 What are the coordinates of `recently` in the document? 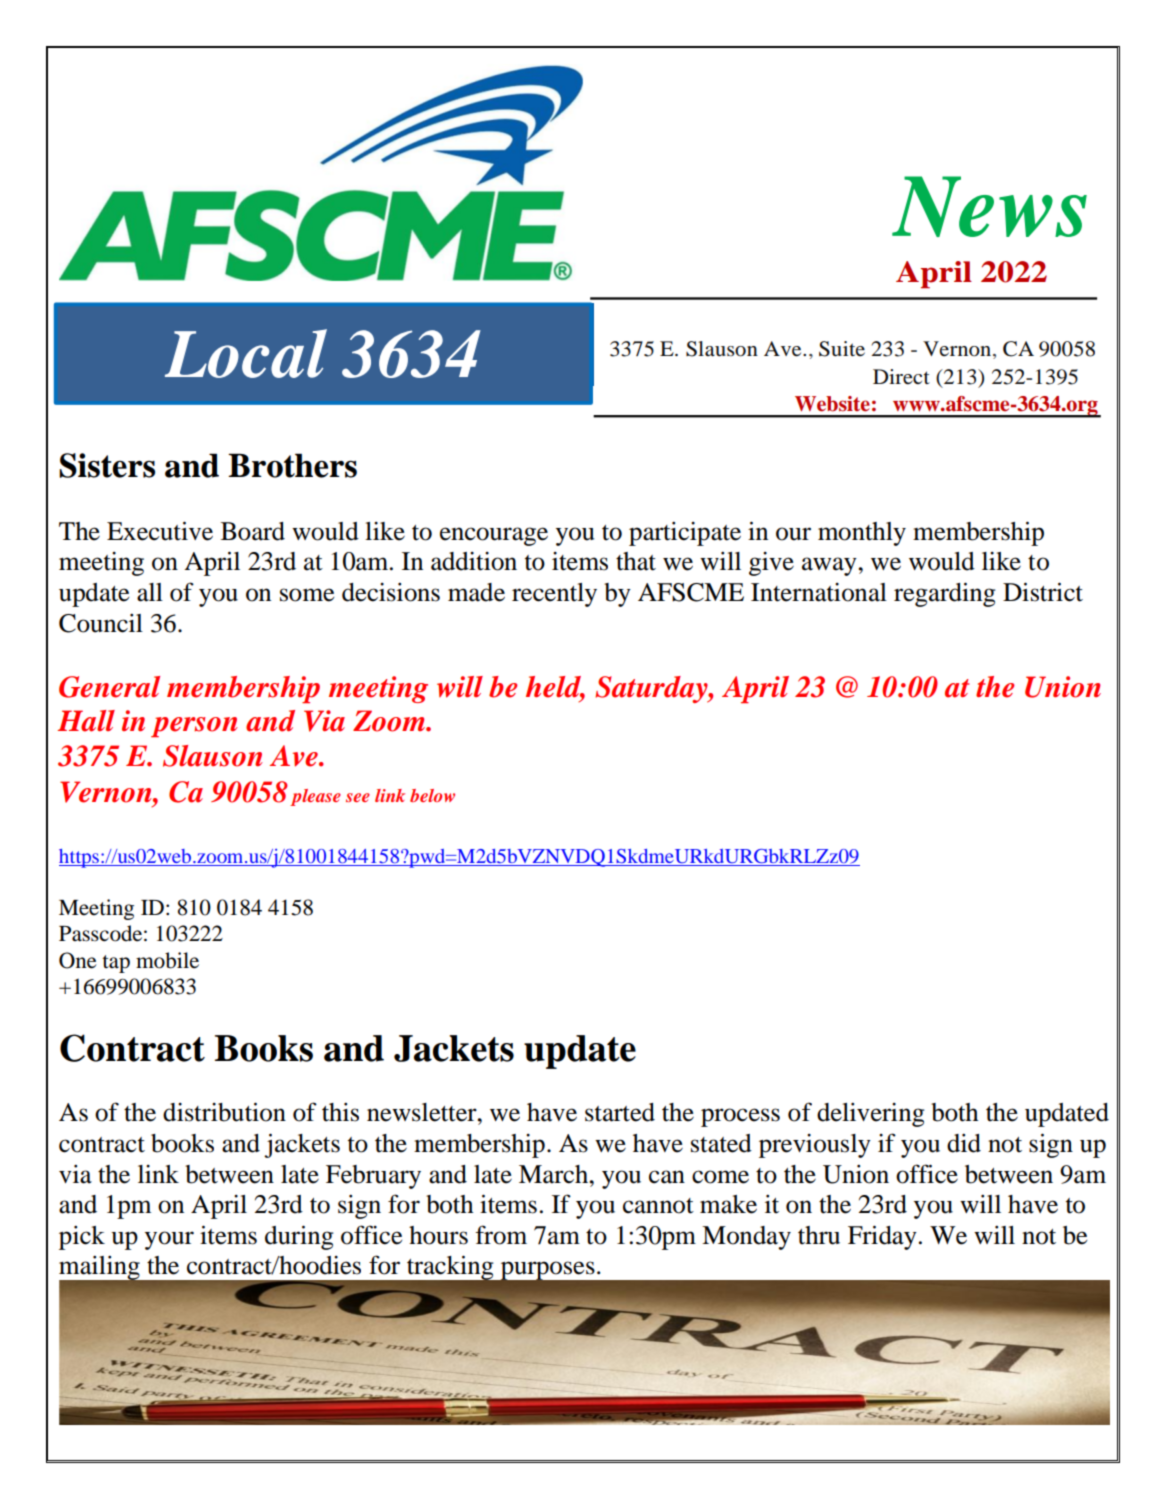 It's located at (554, 595).
